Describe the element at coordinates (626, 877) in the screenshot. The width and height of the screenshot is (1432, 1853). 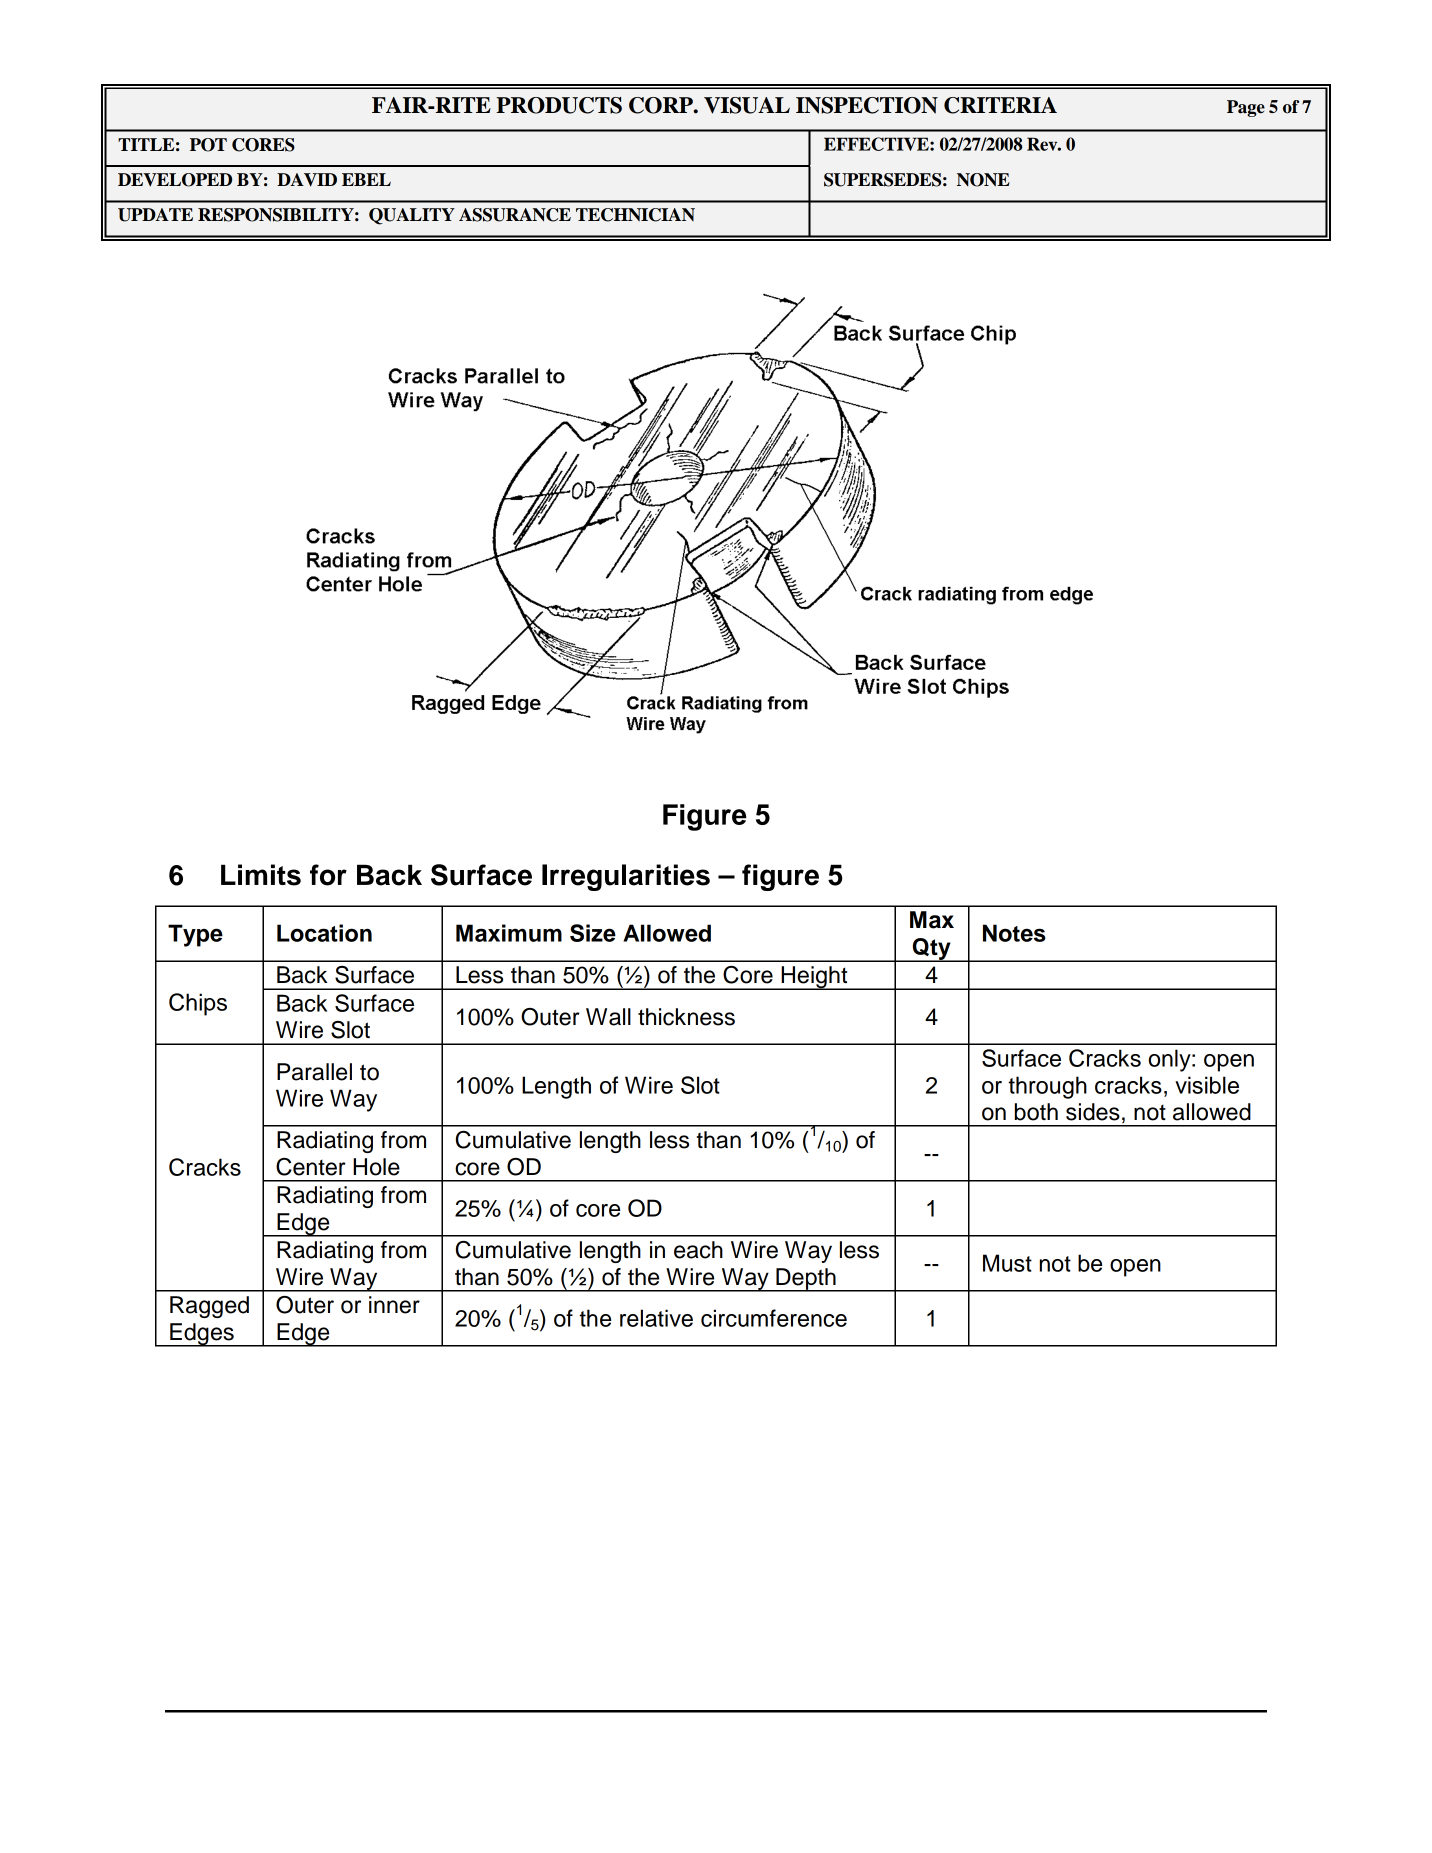
I see `Irregularities` at that location.
